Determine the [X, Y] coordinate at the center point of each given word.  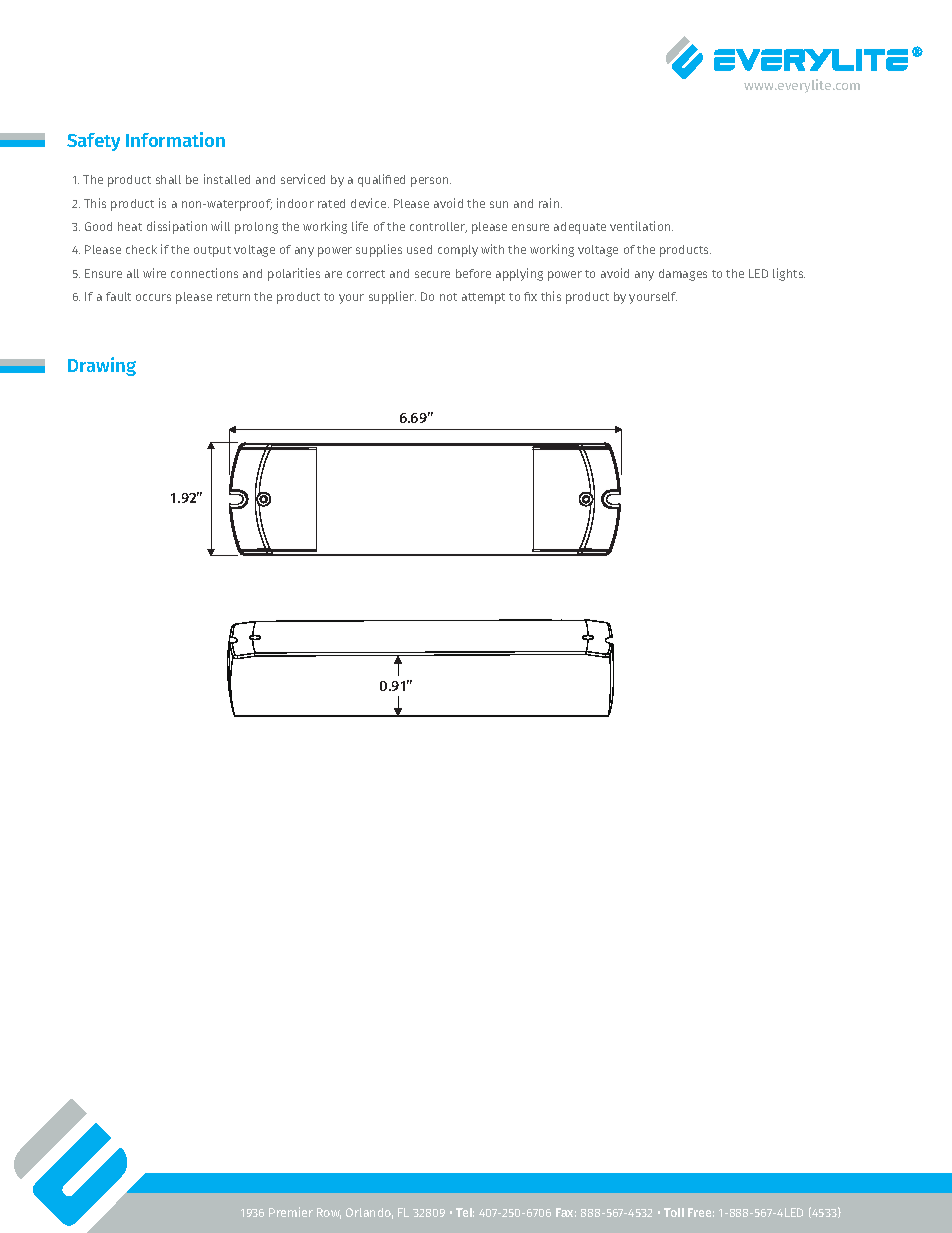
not [448, 297]
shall [168, 179]
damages [683, 275]
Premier [291, 1212]
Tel [465, 1212]
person [431, 182]
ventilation [641, 226]
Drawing [102, 366]
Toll [674, 1212]
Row [329, 1213]
